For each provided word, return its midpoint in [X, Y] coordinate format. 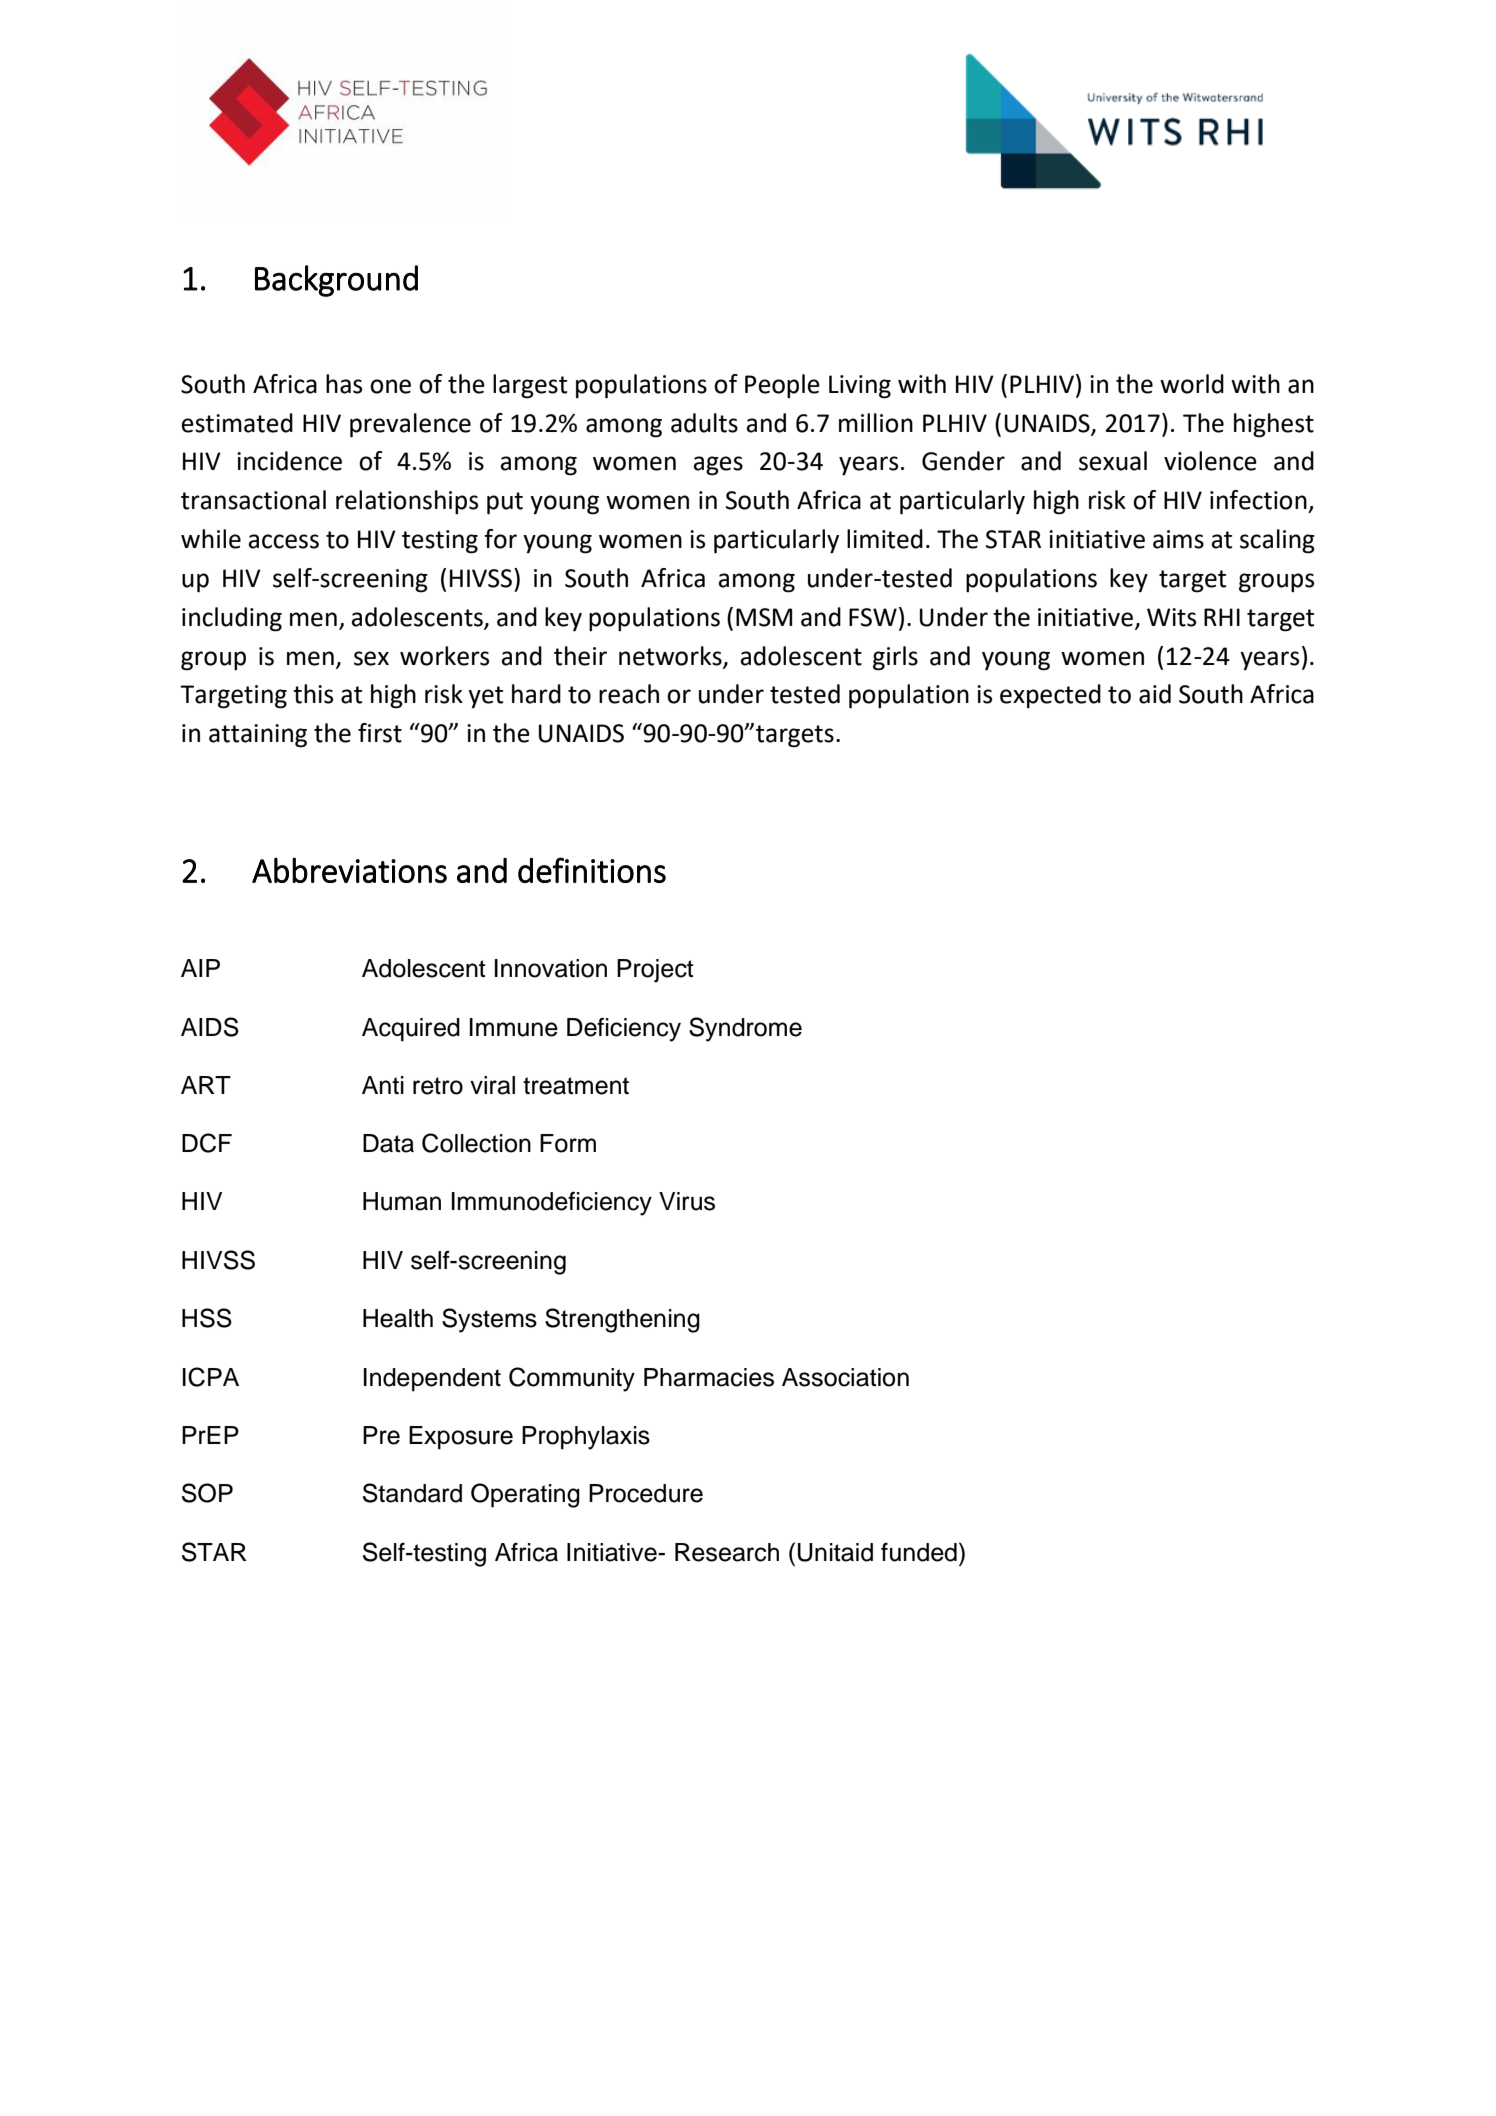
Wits [1171, 617]
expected [1050, 696]
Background [336, 281]
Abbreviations [349, 870]
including [232, 619]
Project [655, 971]
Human [402, 1201]
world [1192, 384]
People [782, 386]
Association [845, 1377]
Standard [412, 1493]
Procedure [646, 1493]
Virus [687, 1201]
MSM [764, 617]
